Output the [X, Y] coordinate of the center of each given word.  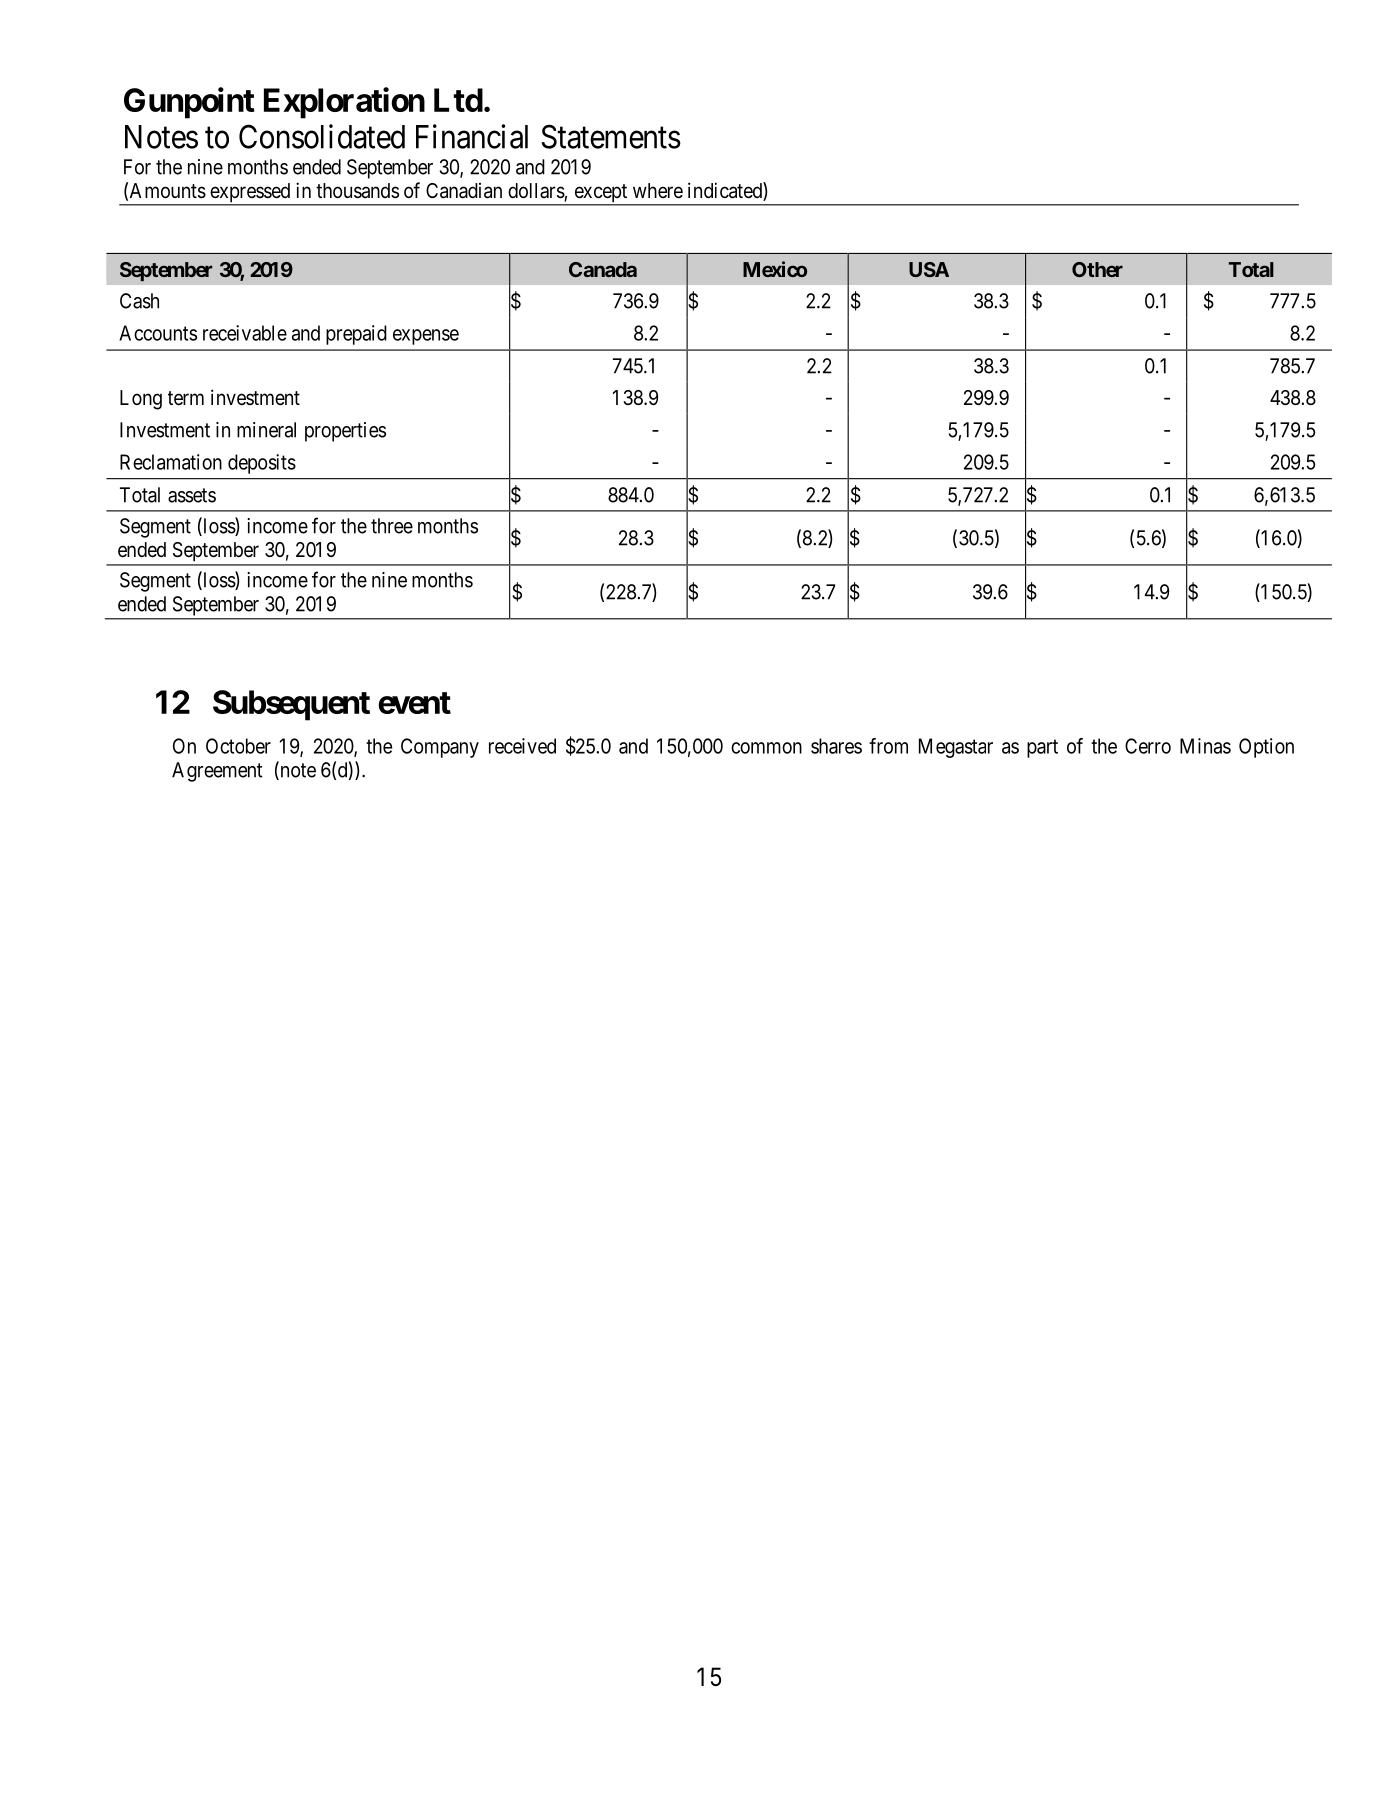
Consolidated [322, 136]
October [238, 746]
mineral [266, 430]
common [766, 748]
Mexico [775, 269]
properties [345, 432]
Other [1097, 269]
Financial [472, 136]
